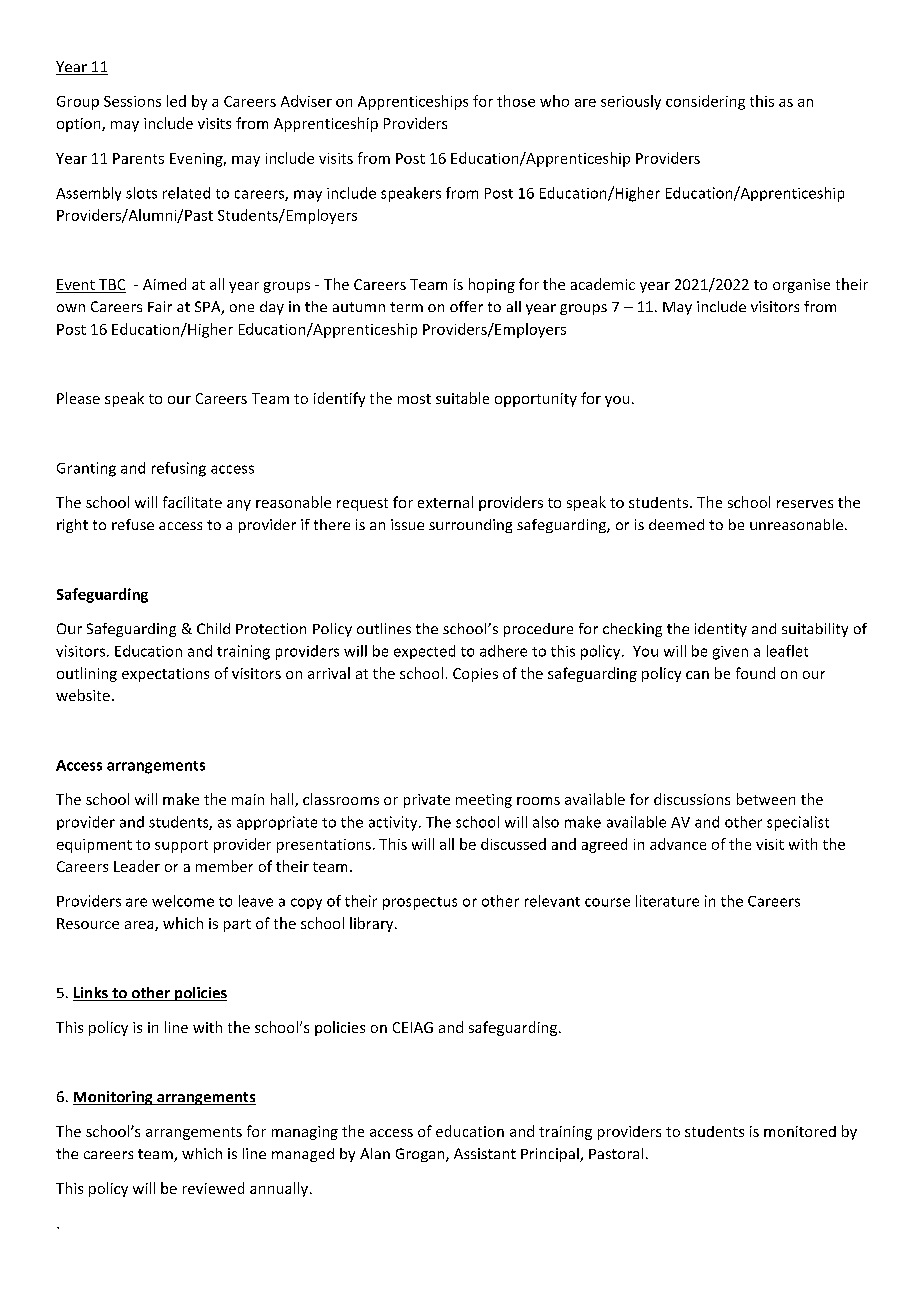 The height and width of the screenshot is (1308, 924). What do you see at coordinates (213, 1188) in the screenshot?
I see `reviewed` at bounding box center [213, 1188].
